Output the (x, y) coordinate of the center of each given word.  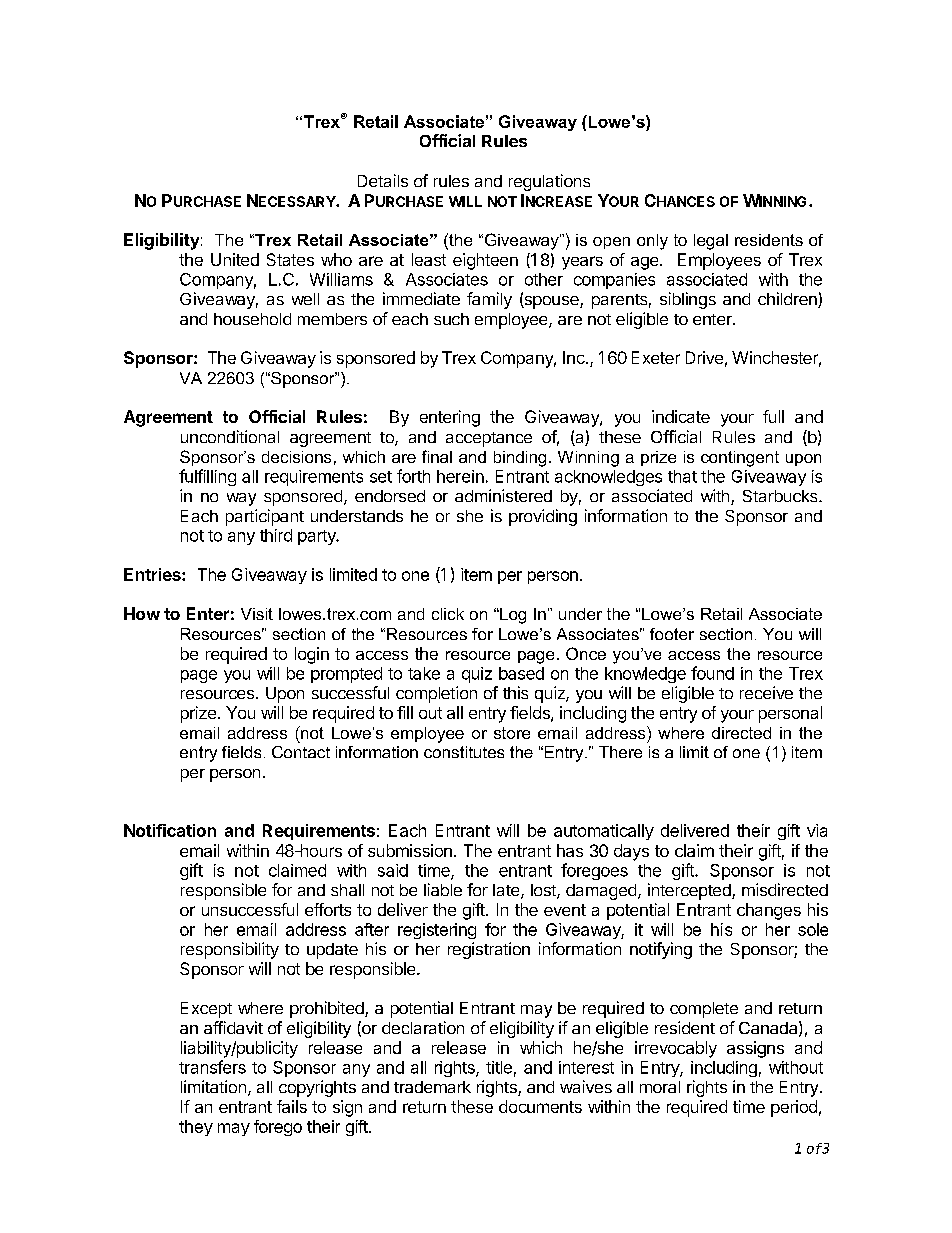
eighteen (485, 261)
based (521, 673)
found (712, 673)
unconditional (230, 436)
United (235, 259)
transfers (212, 1067)
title (499, 1067)
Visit (257, 614)
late (507, 891)
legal (711, 242)
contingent (740, 459)
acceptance (489, 439)
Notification (170, 830)
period (794, 1108)
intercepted (690, 891)
